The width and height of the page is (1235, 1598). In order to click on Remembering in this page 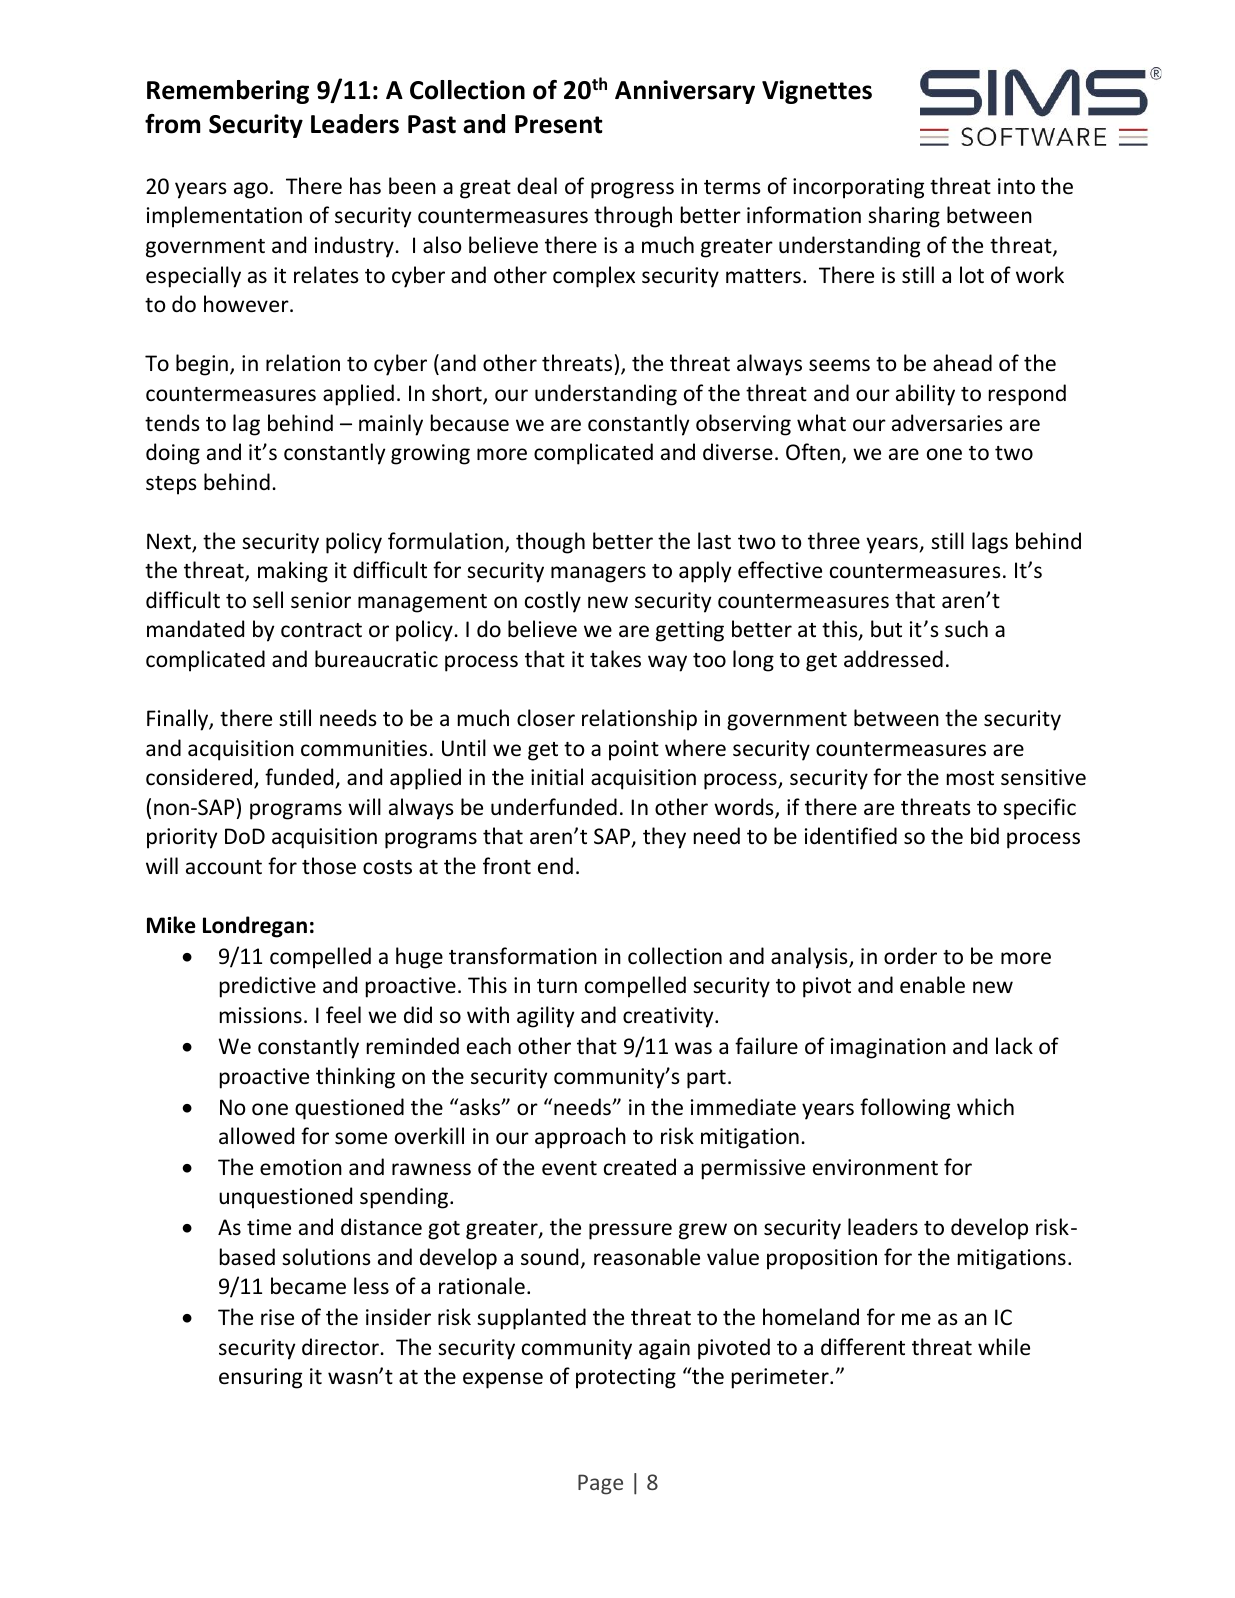, I will do `click(228, 92)`.
